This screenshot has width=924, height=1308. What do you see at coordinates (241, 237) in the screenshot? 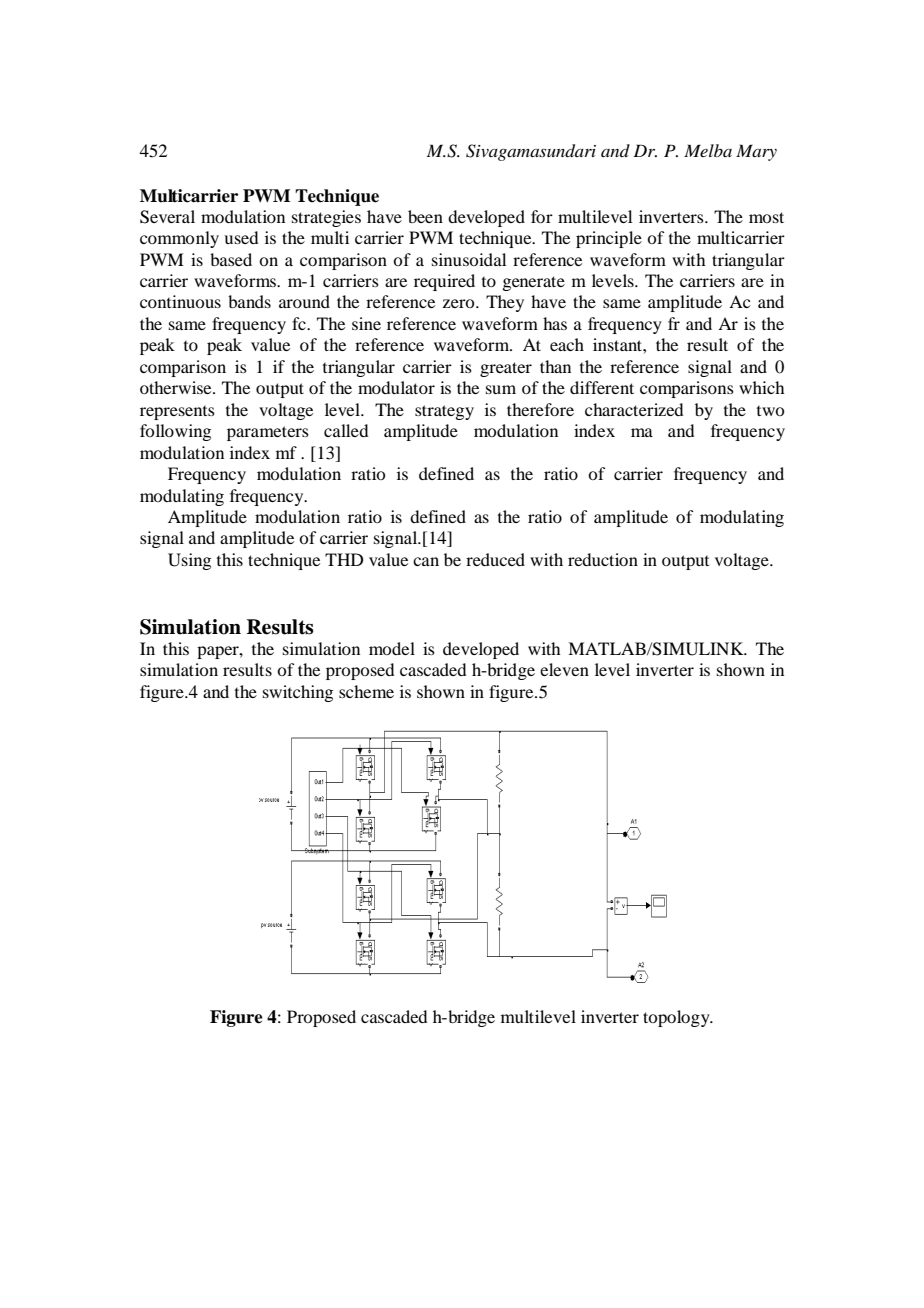
I see `used` at bounding box center [241, 237].
